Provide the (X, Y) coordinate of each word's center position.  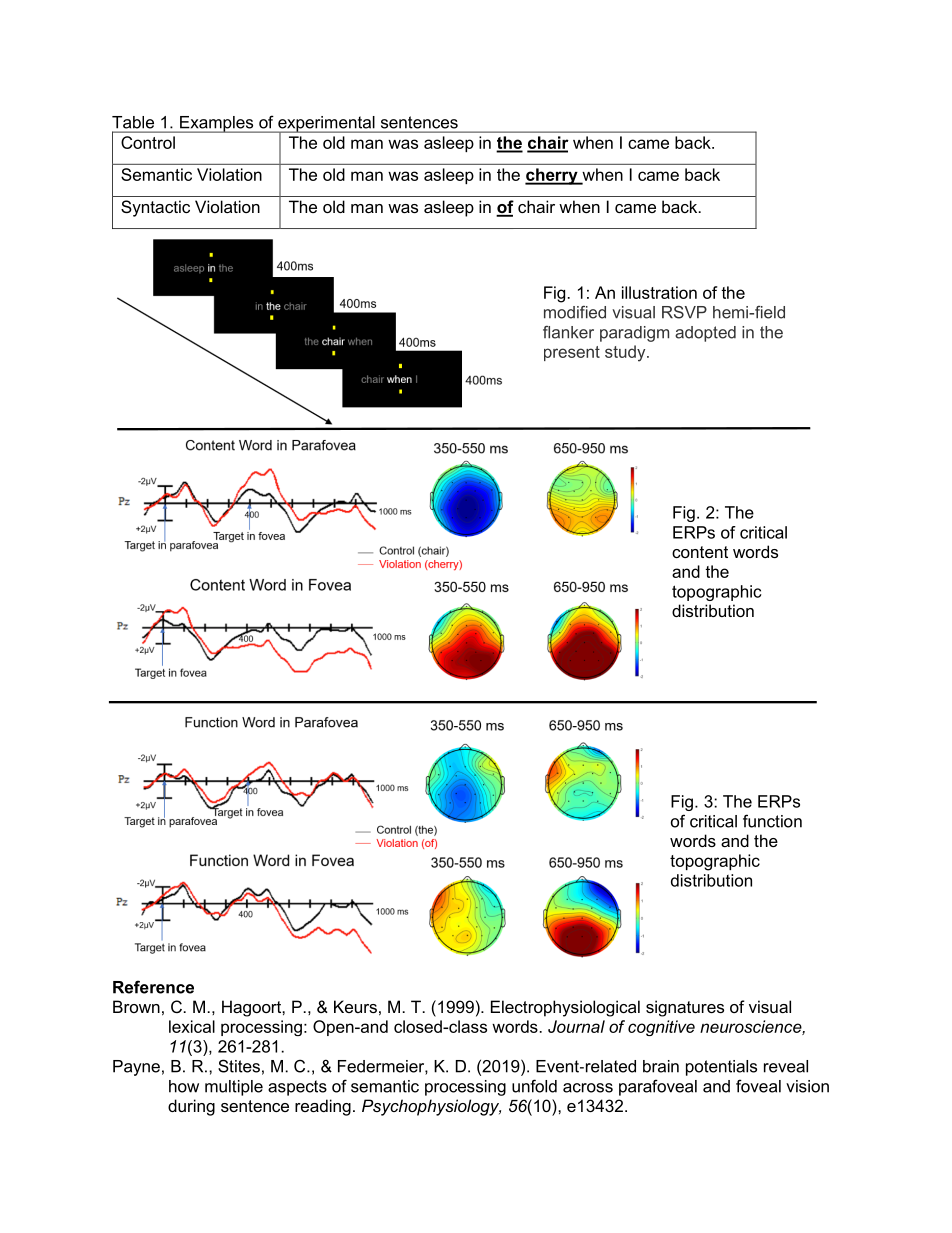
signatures (685, 1008)
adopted (705, 334)
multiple (234, 1088)
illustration (659, 292)
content (700, 552)
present (572, 353)
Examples (217, 124)
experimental (326, 125)
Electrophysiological (565, 1008)
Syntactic (155, 208)
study (626, 353)
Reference (153, 987)
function (772, 821)
